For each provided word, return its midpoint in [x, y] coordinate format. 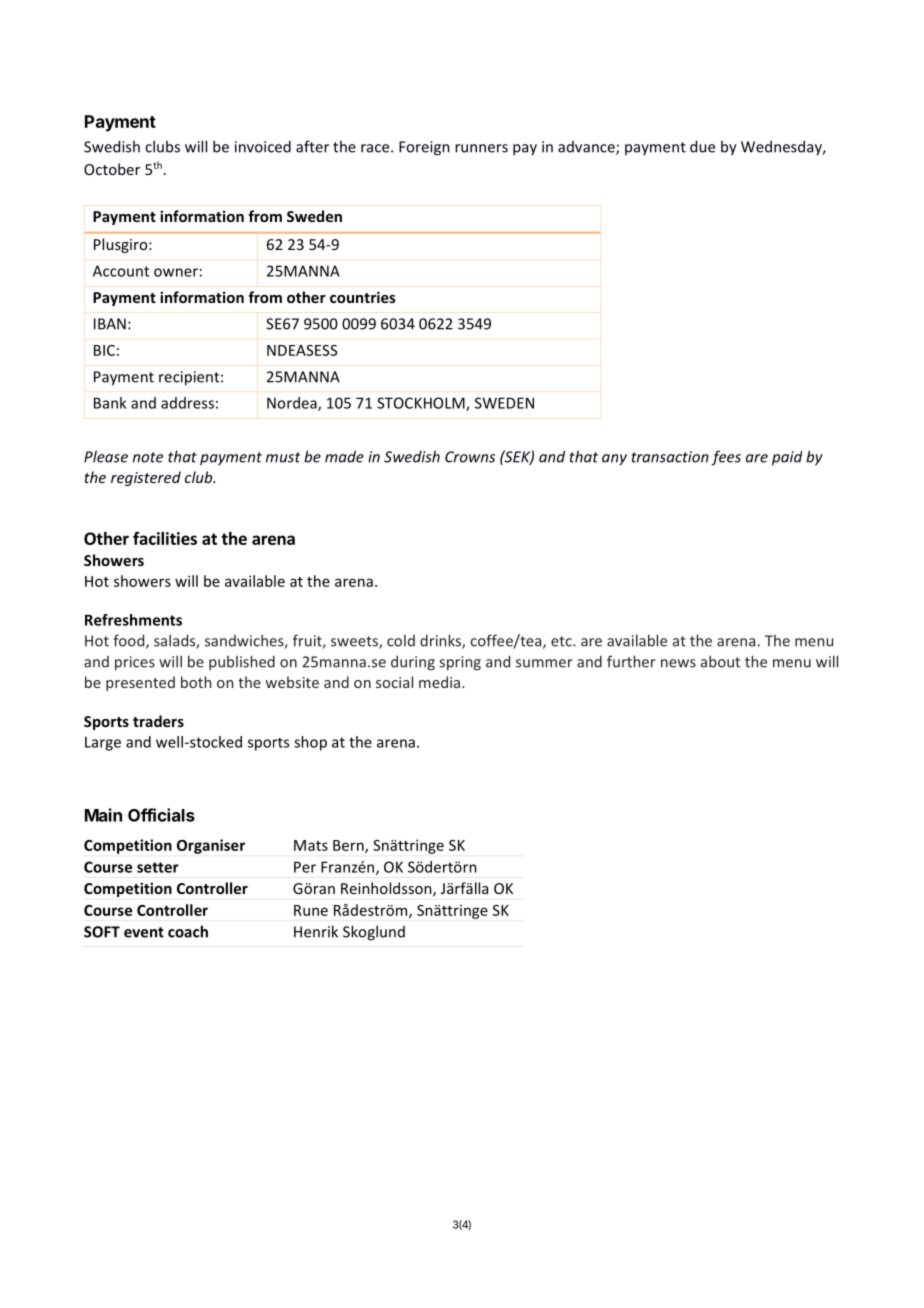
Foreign [424, 148]
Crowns [470, 457]
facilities [165, 538]
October [112, 169]
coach [188, 931]
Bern [349, 846]
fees [726, 458]
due [702, 146]
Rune [311, 910]
